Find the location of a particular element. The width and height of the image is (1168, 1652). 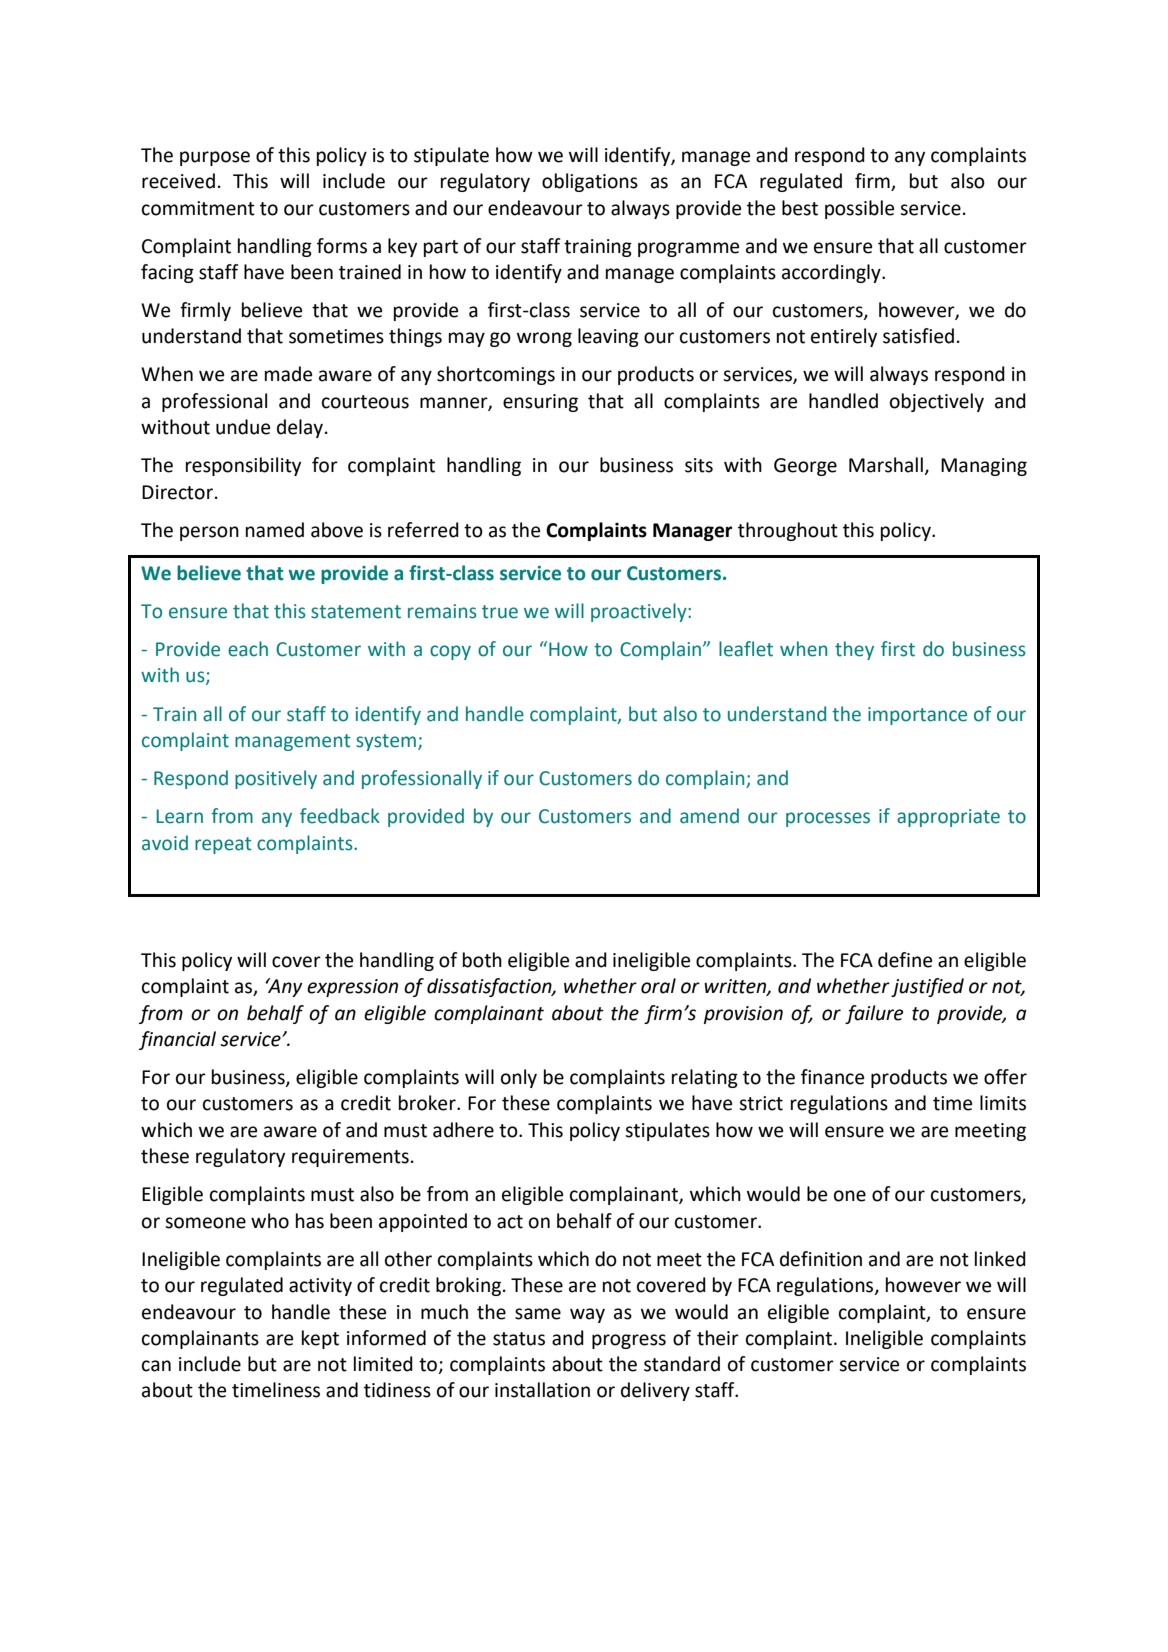

possible is located at coordinates (859, 209).
